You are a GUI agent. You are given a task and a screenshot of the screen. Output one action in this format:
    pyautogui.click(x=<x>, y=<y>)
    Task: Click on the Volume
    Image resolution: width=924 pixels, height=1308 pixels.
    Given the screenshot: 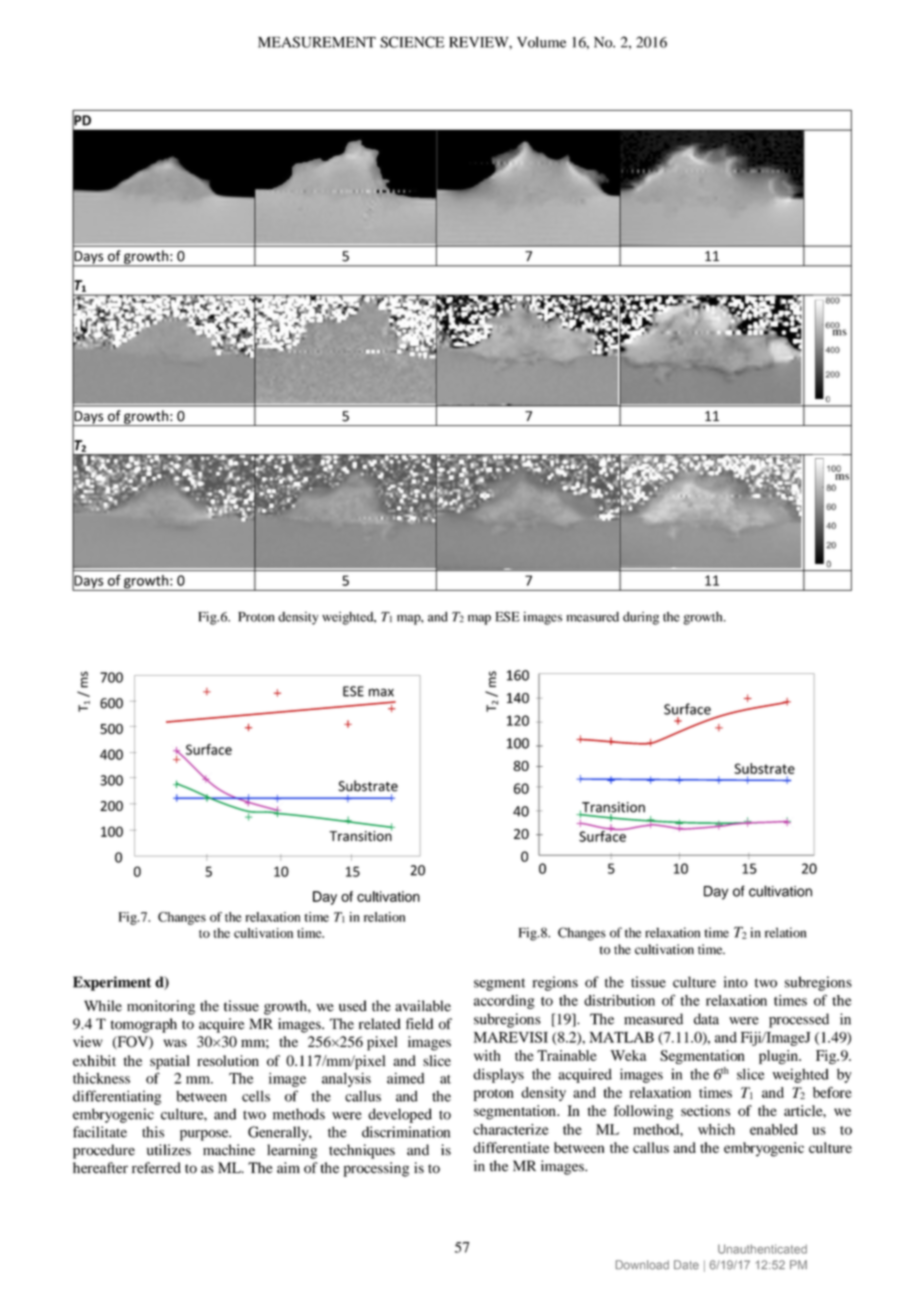 What is the action you would take?
    pyautogui.click(x=541, y=42)
